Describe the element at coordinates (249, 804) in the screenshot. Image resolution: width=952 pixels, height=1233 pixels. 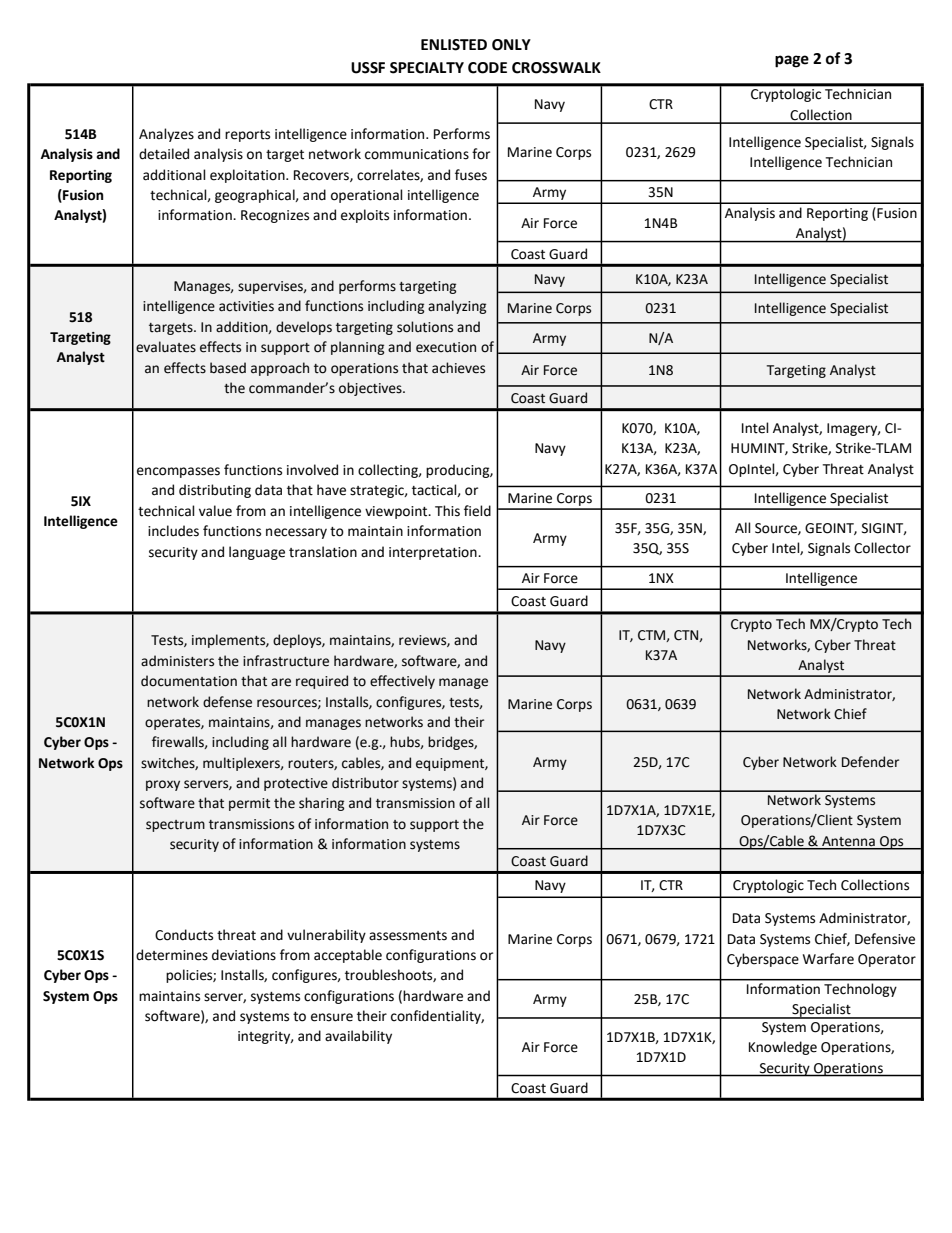
I see `permit` at that location.
